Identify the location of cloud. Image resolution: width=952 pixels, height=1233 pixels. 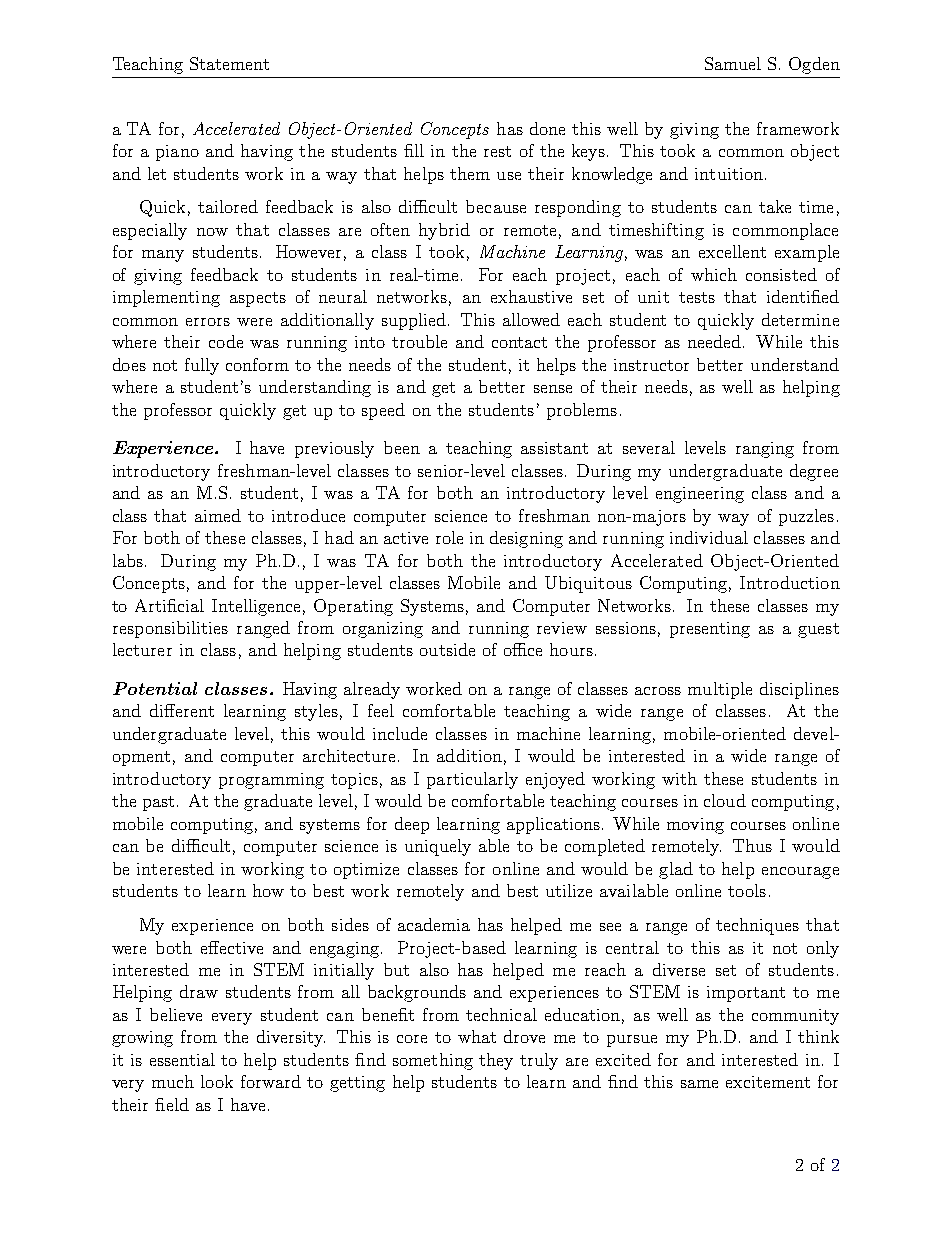
(725, 800).
